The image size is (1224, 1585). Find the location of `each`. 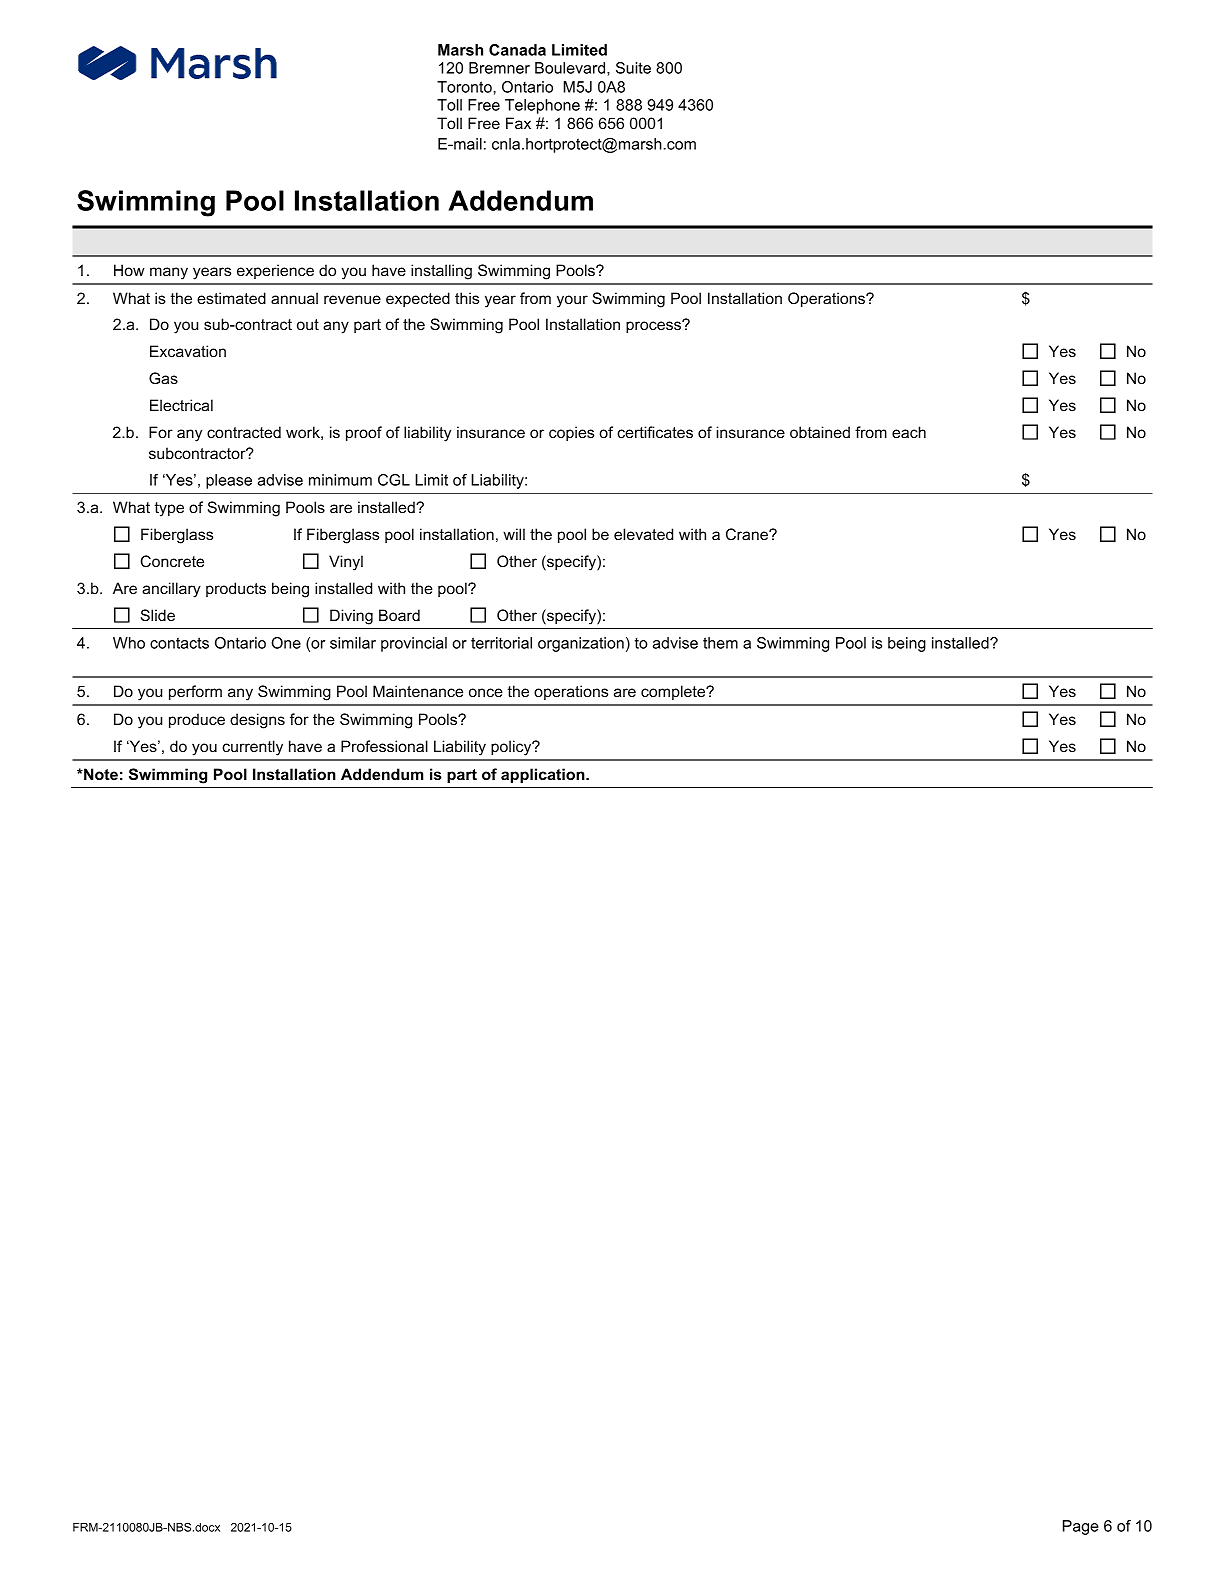

each is located at coordinates (909, 432).
